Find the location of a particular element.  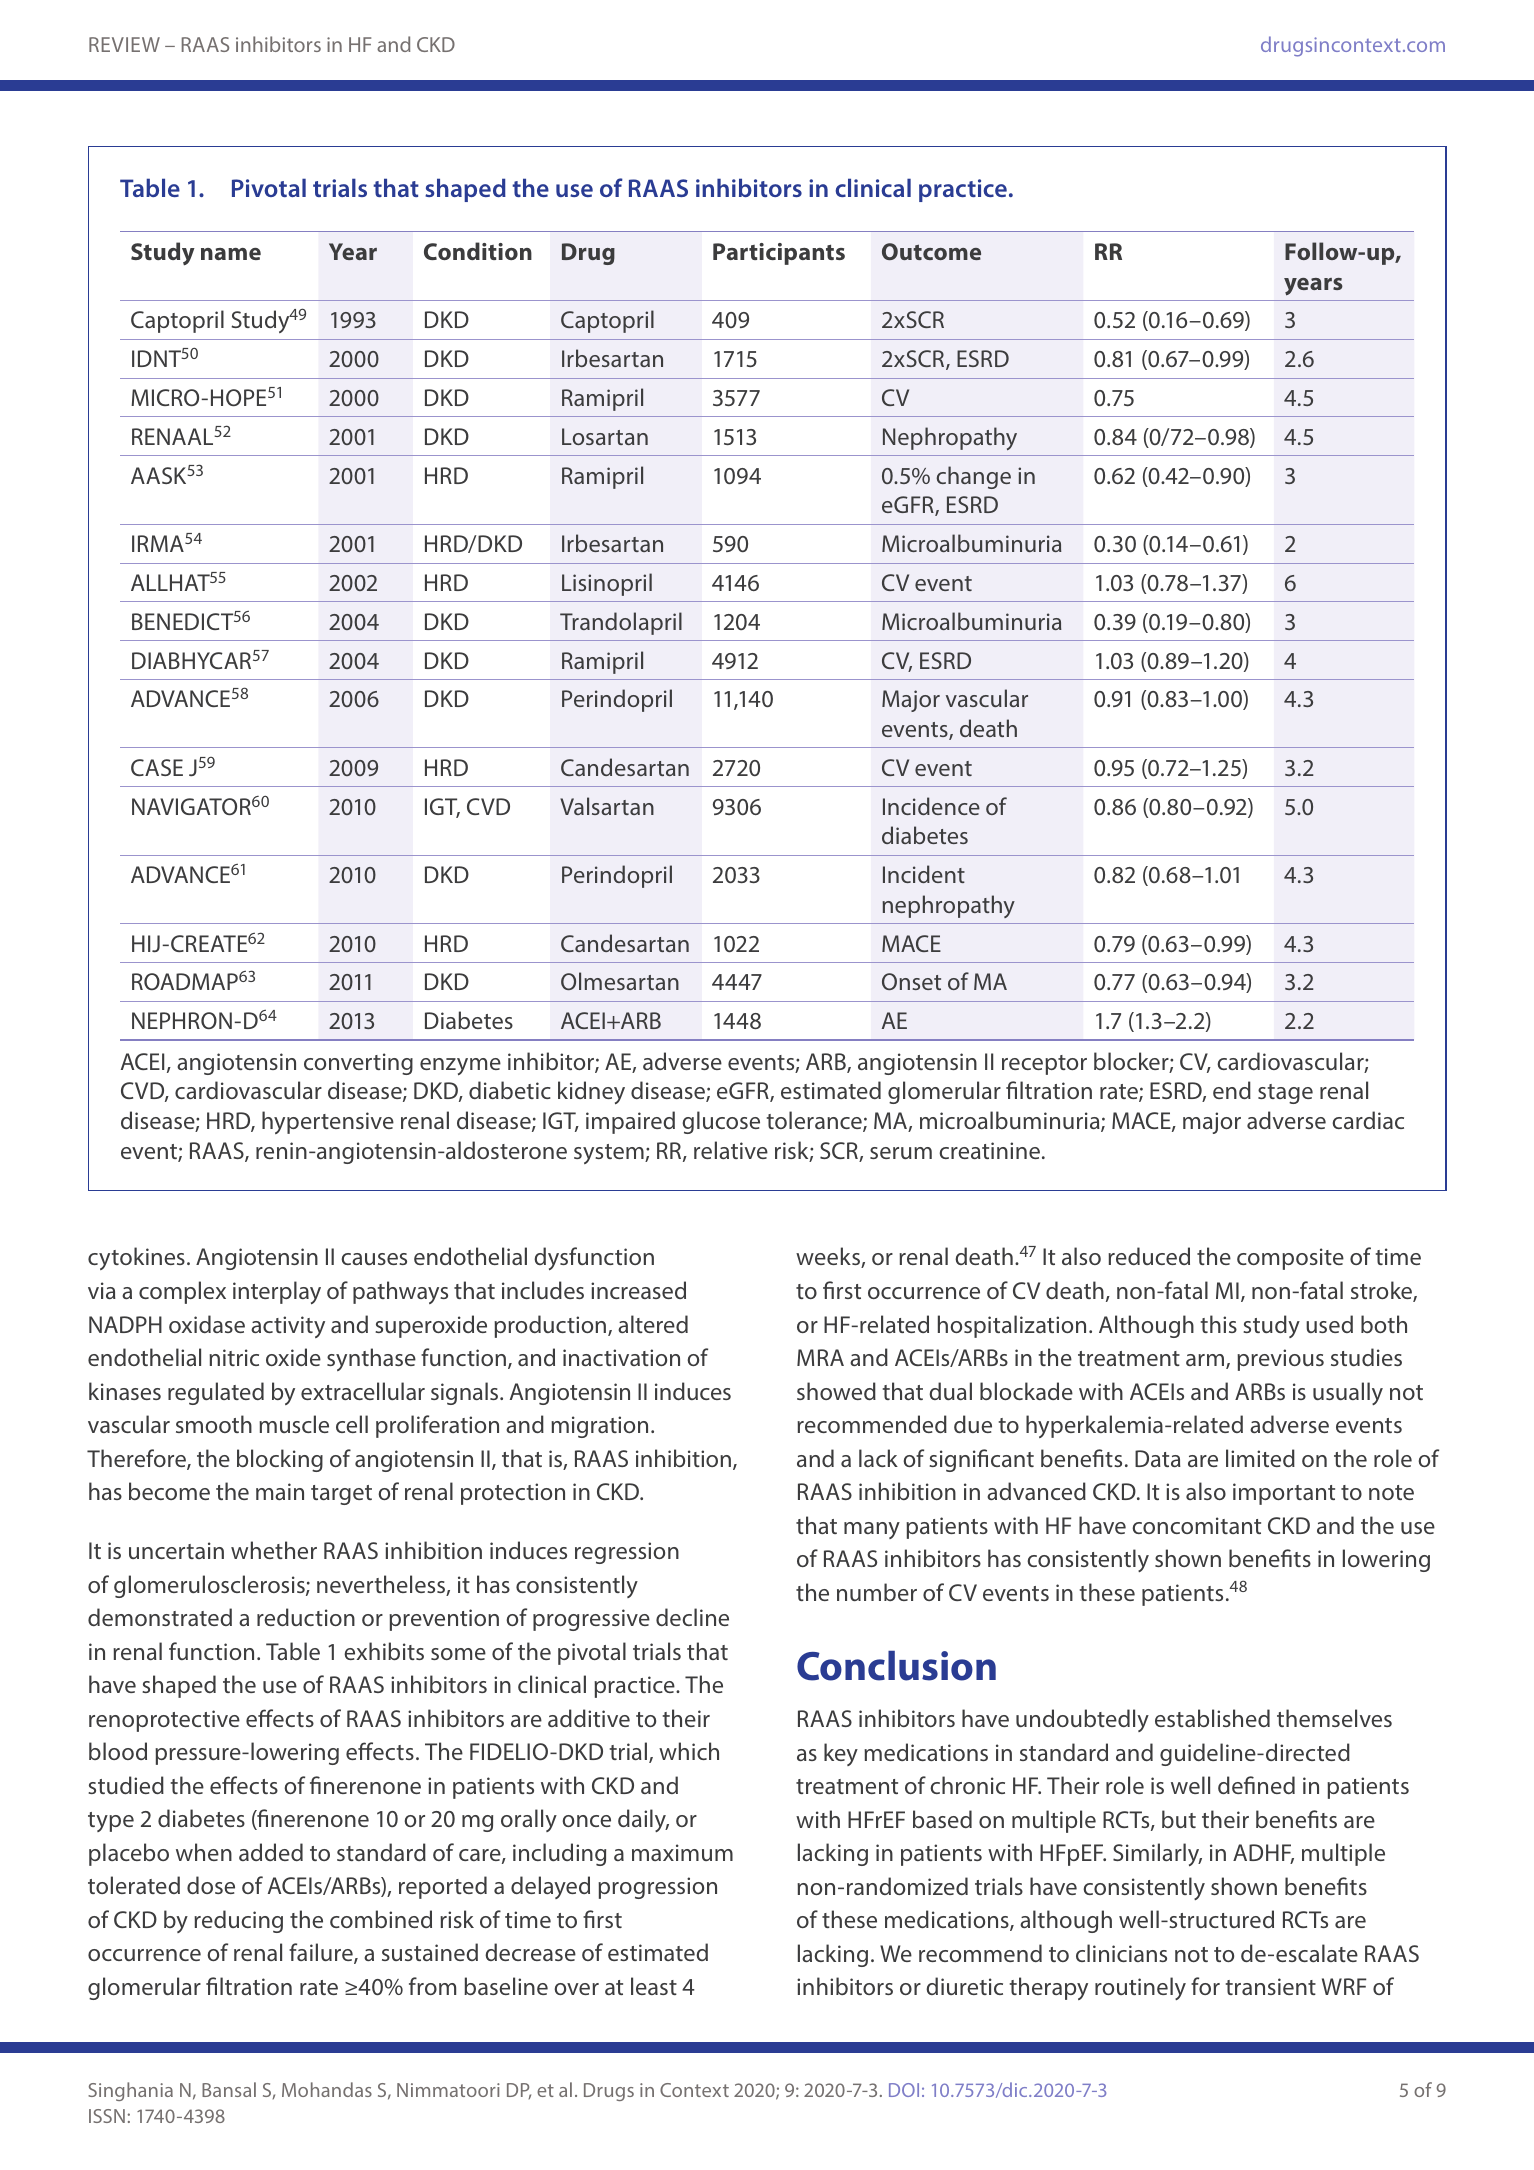

decline is located at coordinates (692, 1617).
